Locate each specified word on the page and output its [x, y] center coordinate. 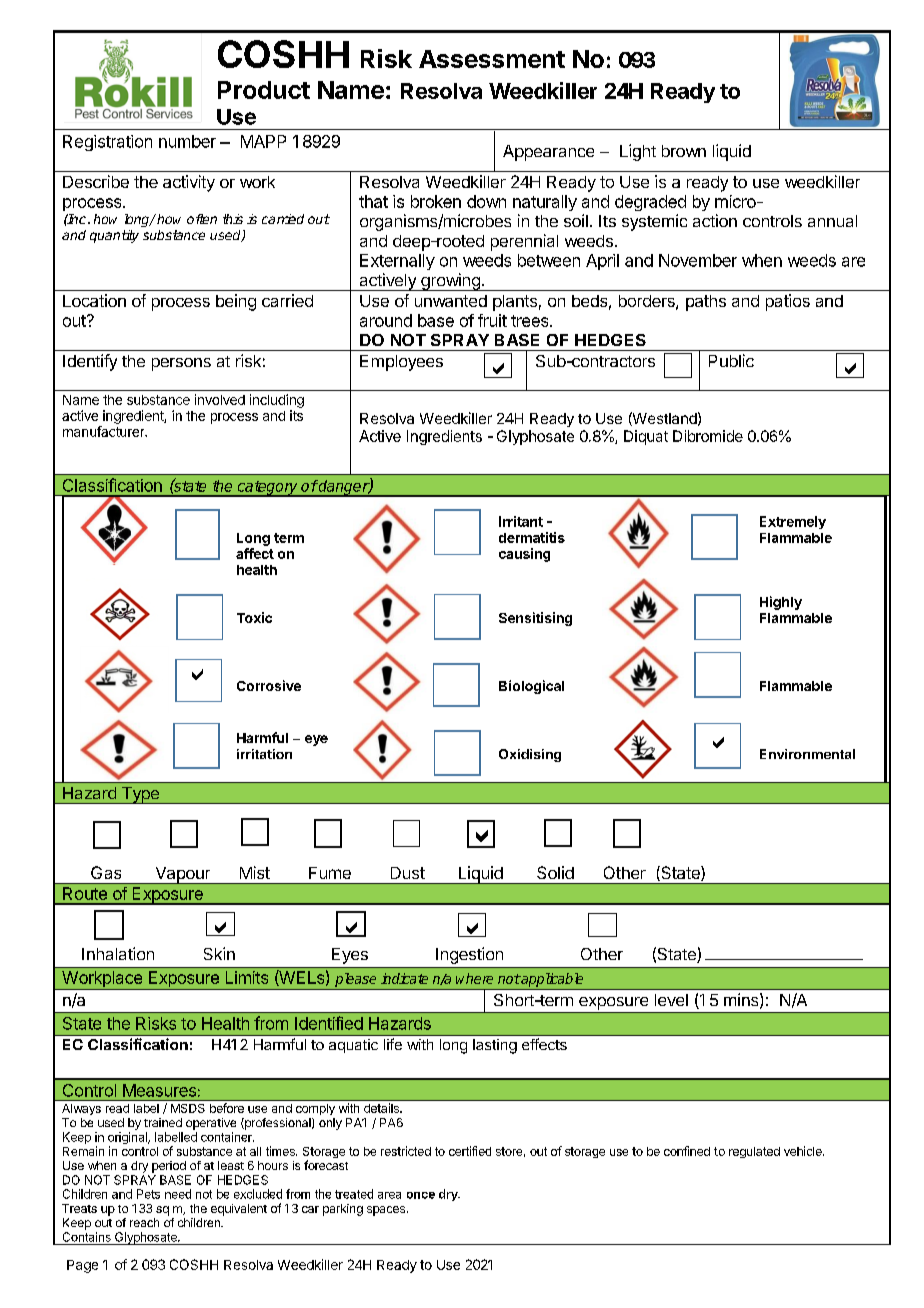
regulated [754, 1152]
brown [684, 151]
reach [144, 1222]
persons [181, 364]
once [421, 1195]
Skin [219, 953]
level [671, 1000]
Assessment [492, 59]
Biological [531, 687]
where [474, 978]
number [187, 141]
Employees [401, 363]
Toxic [254, 617]
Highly [781, 603]
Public [731, 360]
